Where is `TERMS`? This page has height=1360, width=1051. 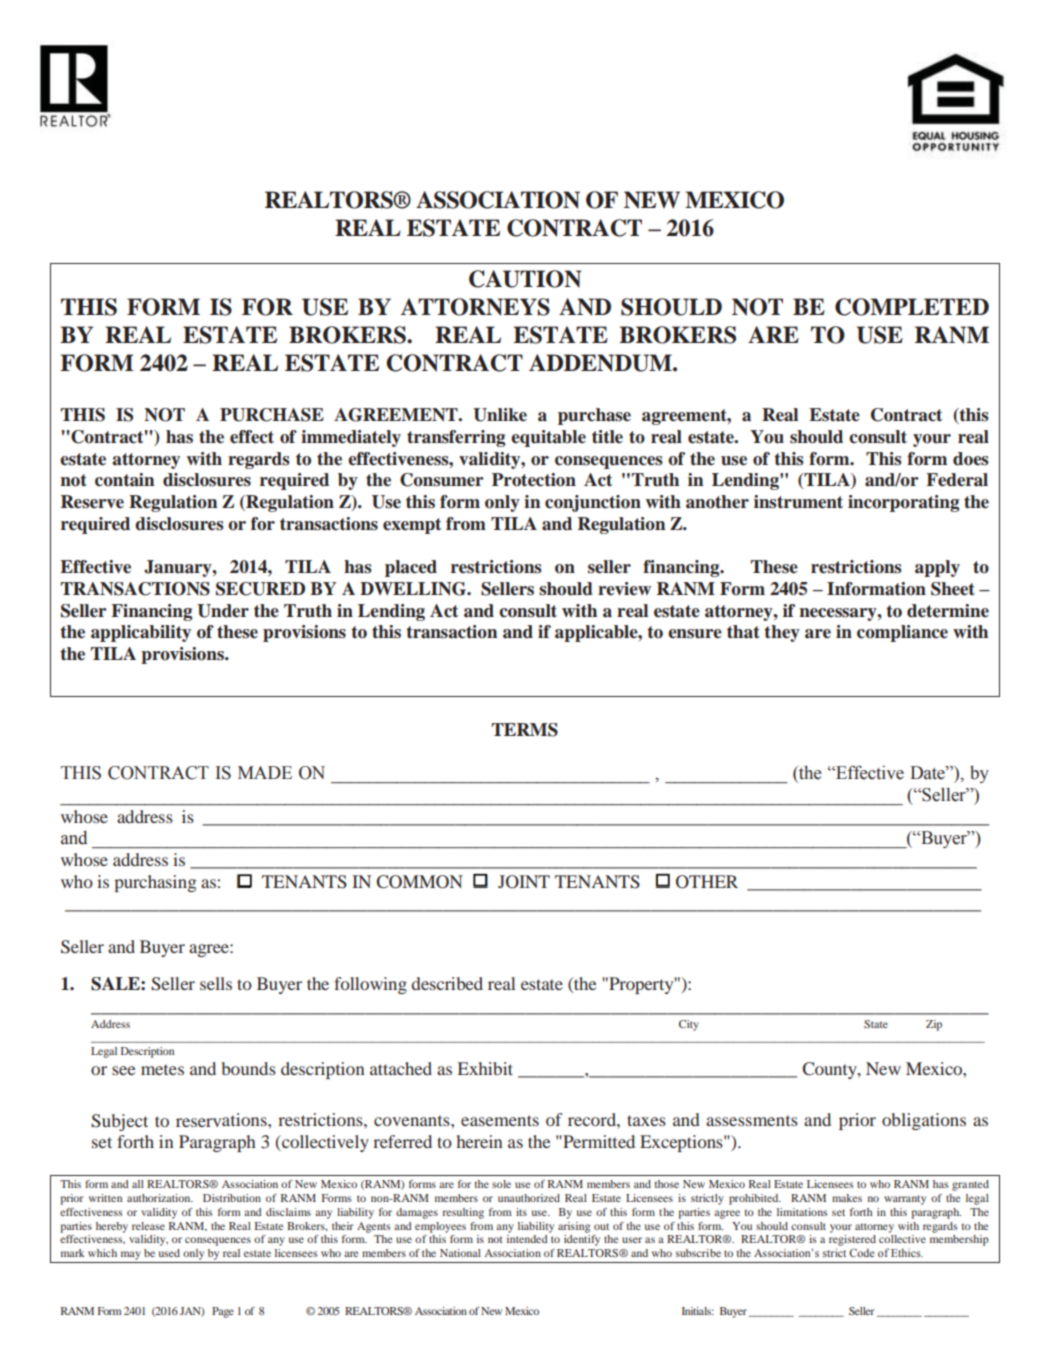
TERMS is located at coordinates (525, 730).
